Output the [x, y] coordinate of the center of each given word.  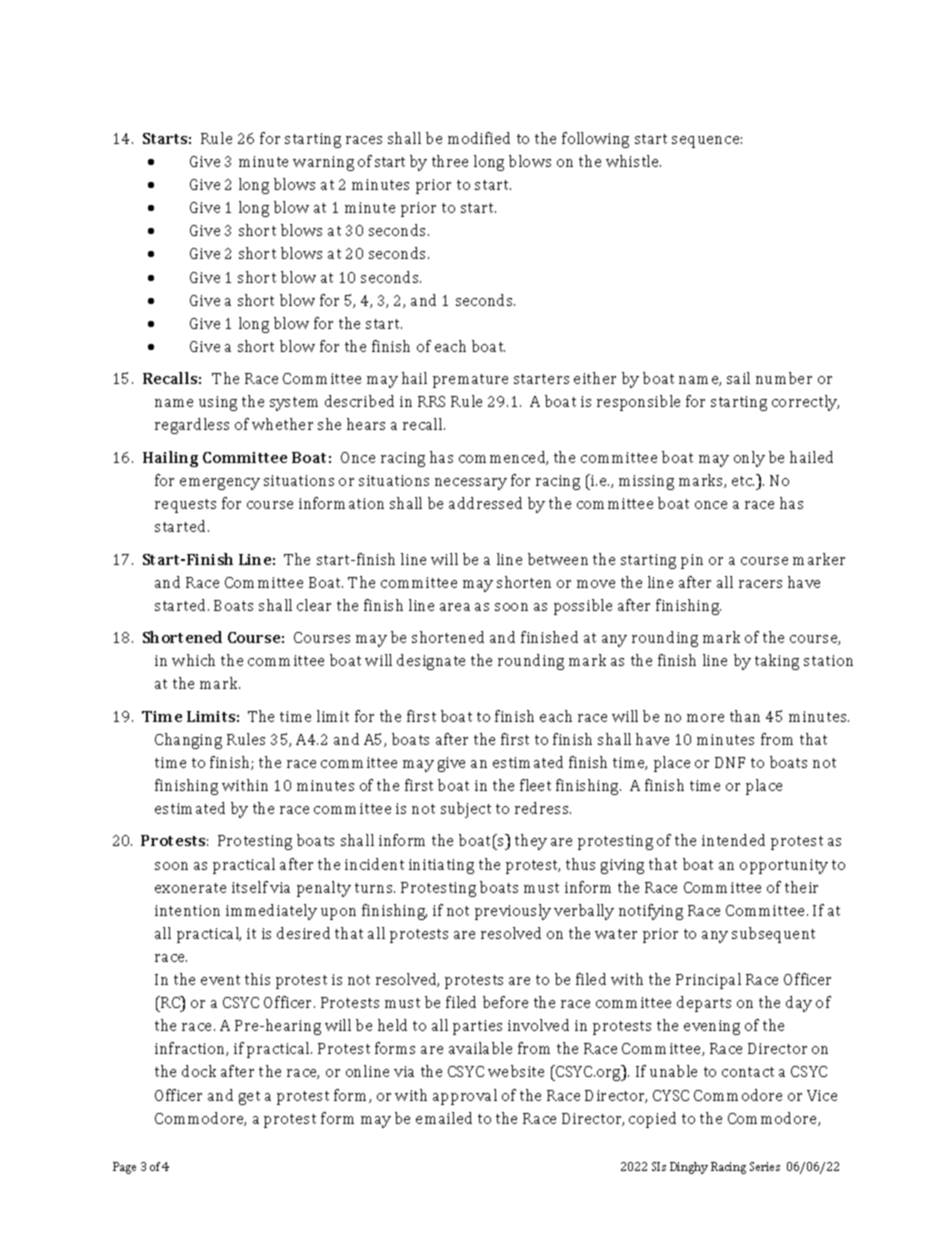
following [595, 140]
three [450, 161]
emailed [444, 1118]
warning [323, 163]
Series [765, 1166]
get [249, 1098]
